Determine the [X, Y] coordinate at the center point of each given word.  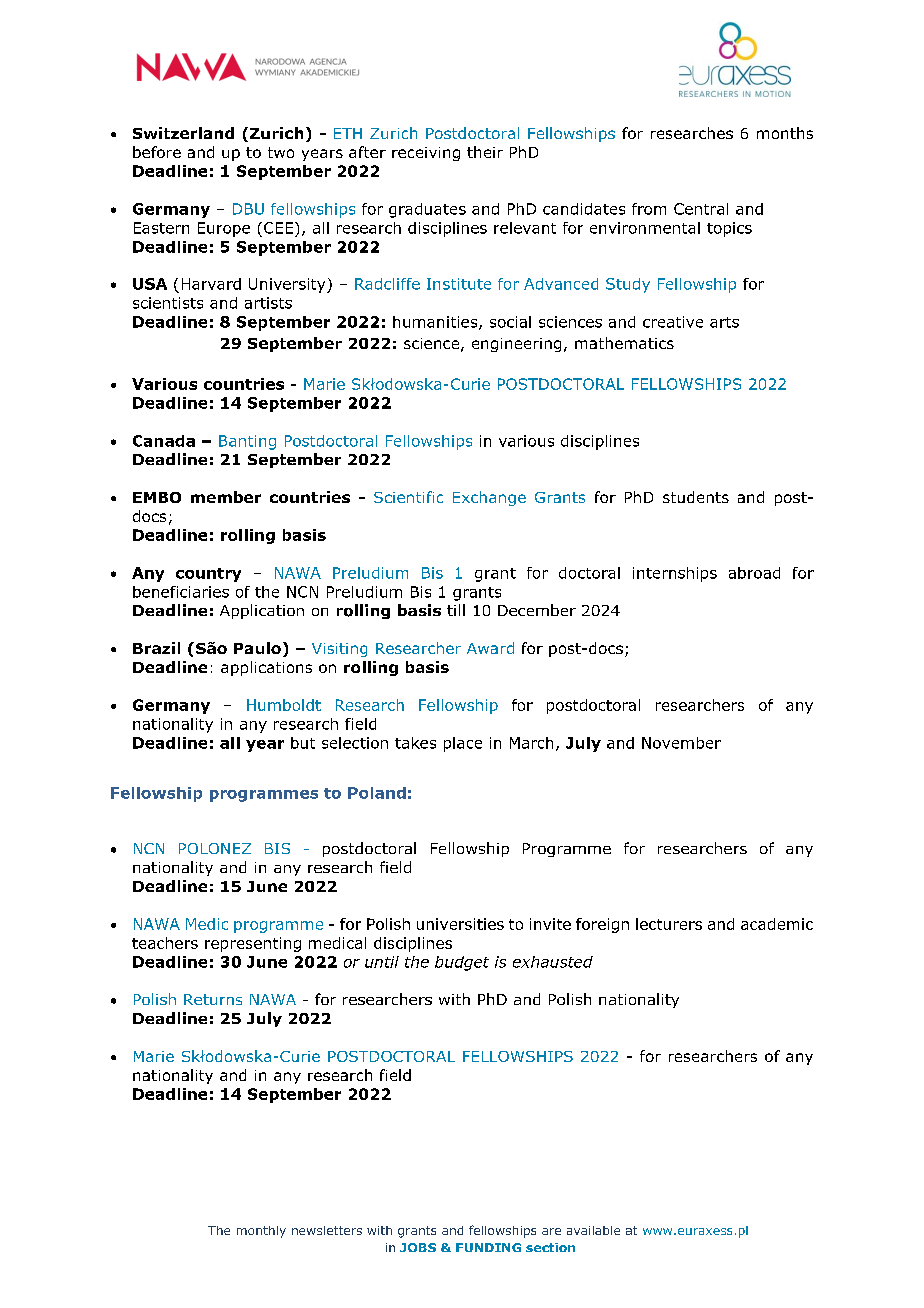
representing [253, 944]
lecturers [669, 924]
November [681, 743]
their [485, 152]
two [281, 152]
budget [462, 963]
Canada [164, 441]
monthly [261, 1232]
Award [490, 648]
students [696, 497]
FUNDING [488, 1247]
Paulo [257, 648]
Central [701, 209]
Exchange [489, 498]
